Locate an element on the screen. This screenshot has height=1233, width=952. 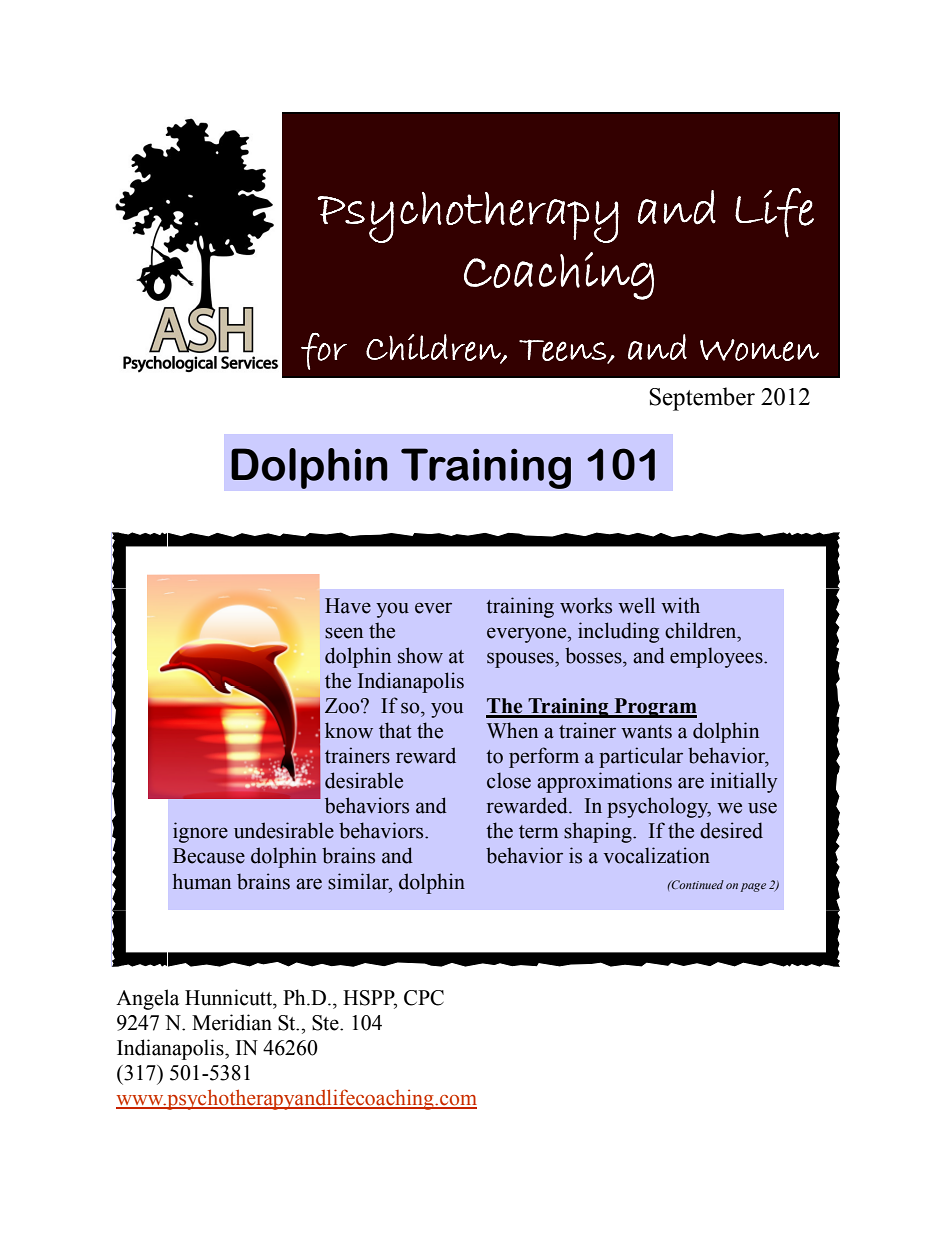
Have is located at coordinates (348, 606).
